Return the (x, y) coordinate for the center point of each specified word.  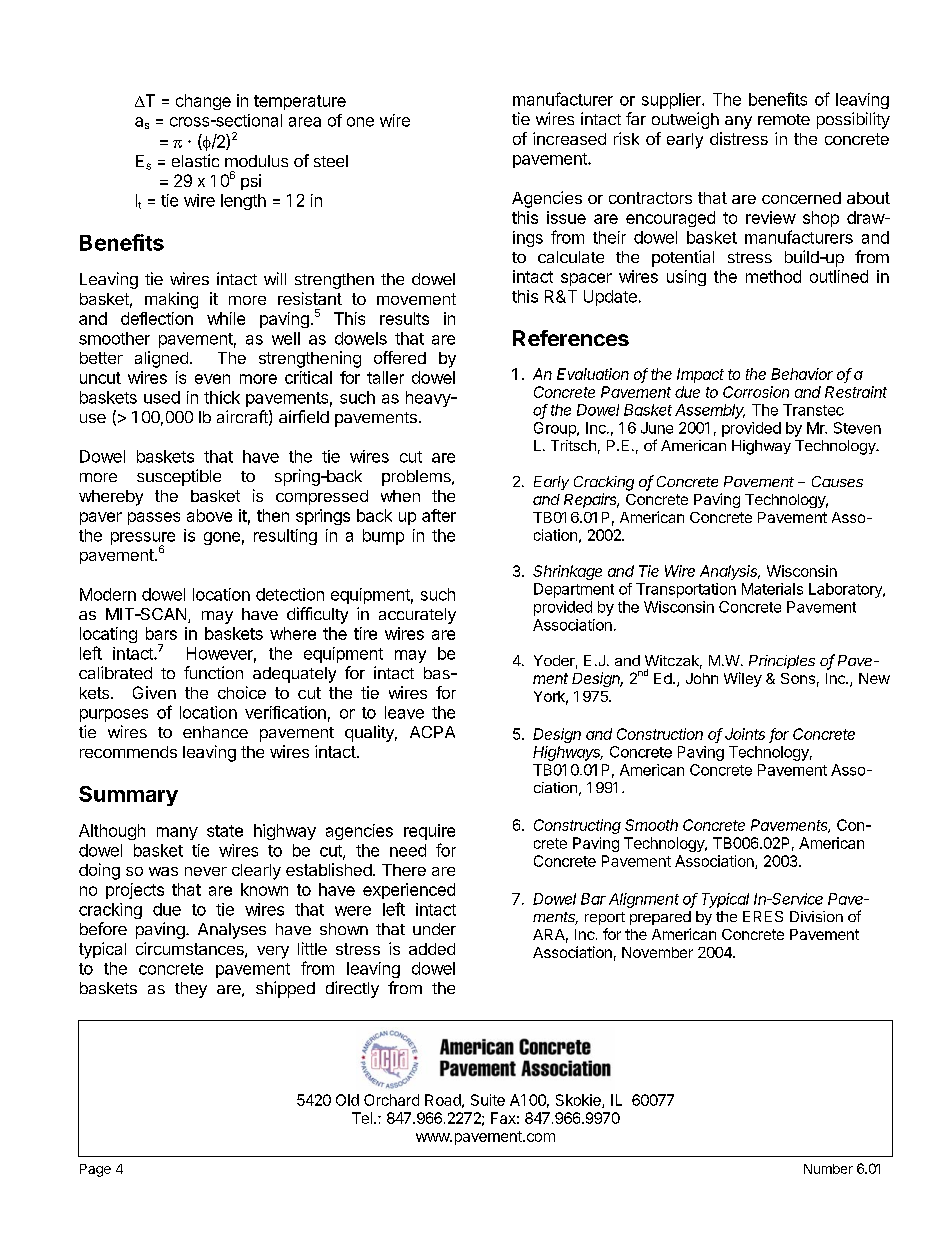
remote (784, 119)
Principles (782, 662)
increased (569, 138)
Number (828, 1169)
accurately (417, 616)
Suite (488, 1100)
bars (161, 633)
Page (95, 1170)
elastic (195, 160)
